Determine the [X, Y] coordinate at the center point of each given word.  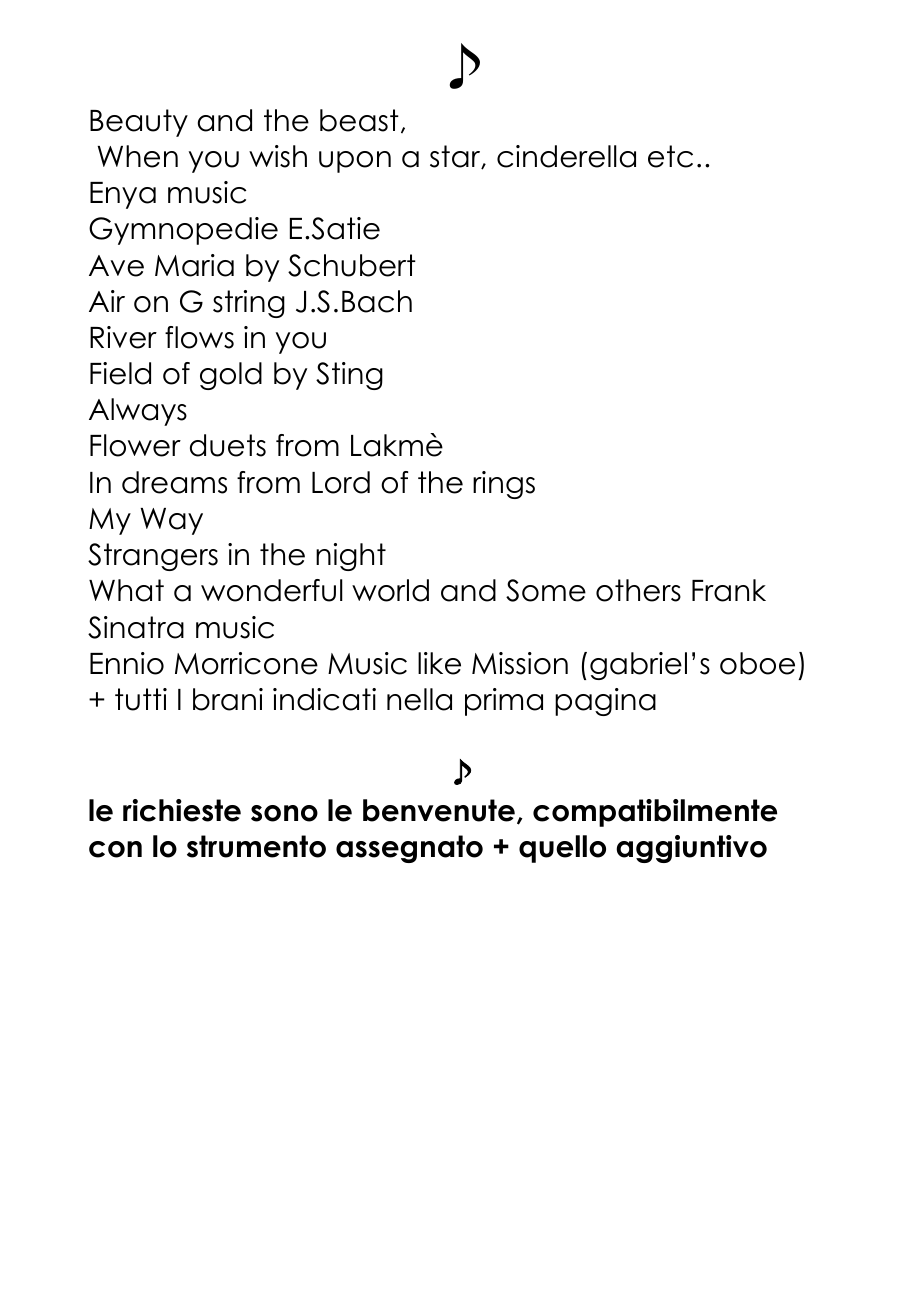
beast [359, 120]
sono [284, 813]
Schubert [352, 265]
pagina [605, 702]
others [638, 590]
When [137, 156]
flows [199, 337]
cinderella [566, 156]
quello [562, 849]
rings [504, 485]
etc [670, 156]
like [439, 663]
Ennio [127, 663]
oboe [757, 663]
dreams [174, 482]
